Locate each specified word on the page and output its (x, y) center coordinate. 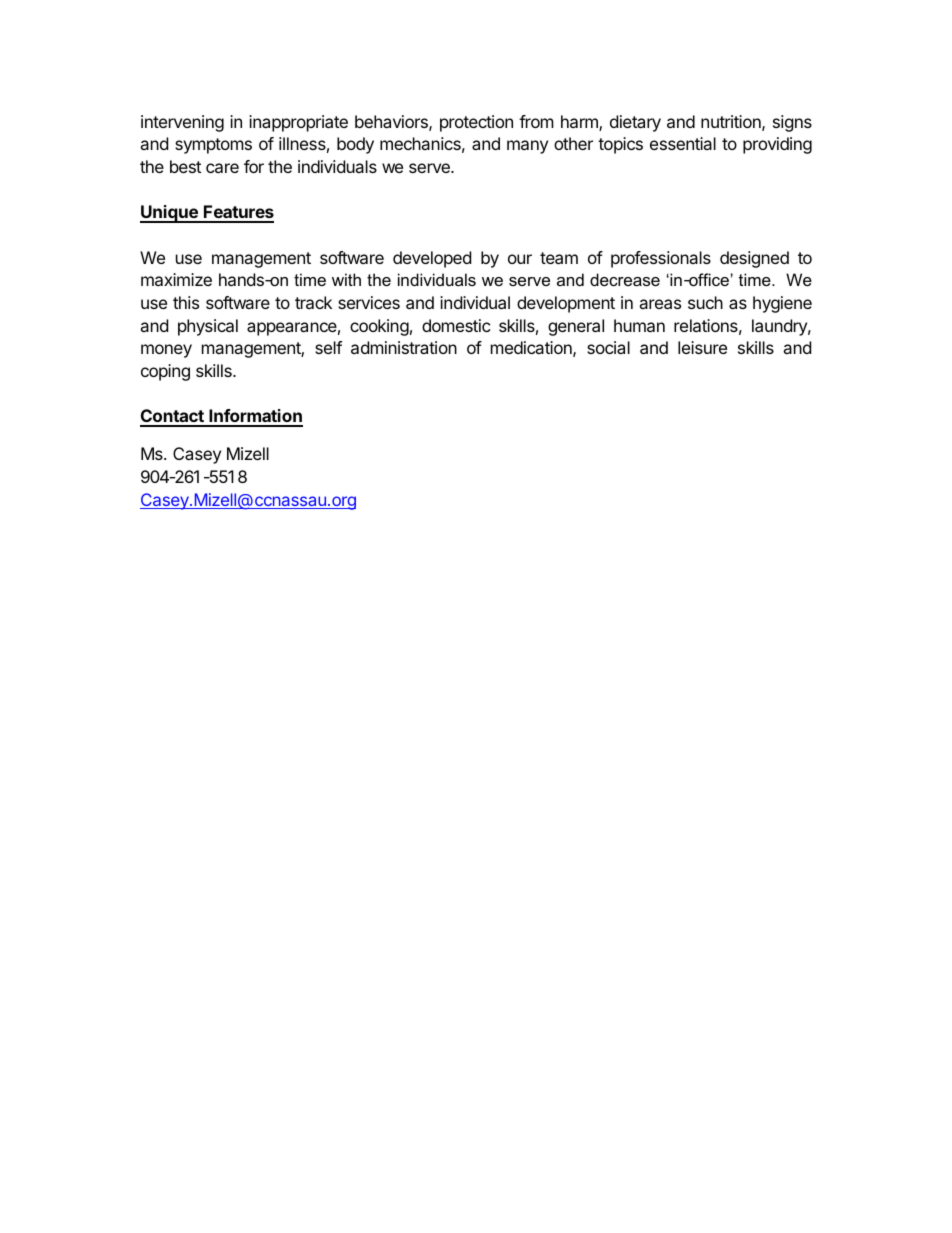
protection (476, 123)
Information (255, 417)
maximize (176, 279)
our (520, 259)
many (527, 147)
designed (754, 259)
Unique (170, 214)
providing (777, 145)
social (608, 347)
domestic (456, 325)
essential (683, 143)
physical (208, 327)
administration (404, 347)
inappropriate (298, 123)
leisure (702, 347)
